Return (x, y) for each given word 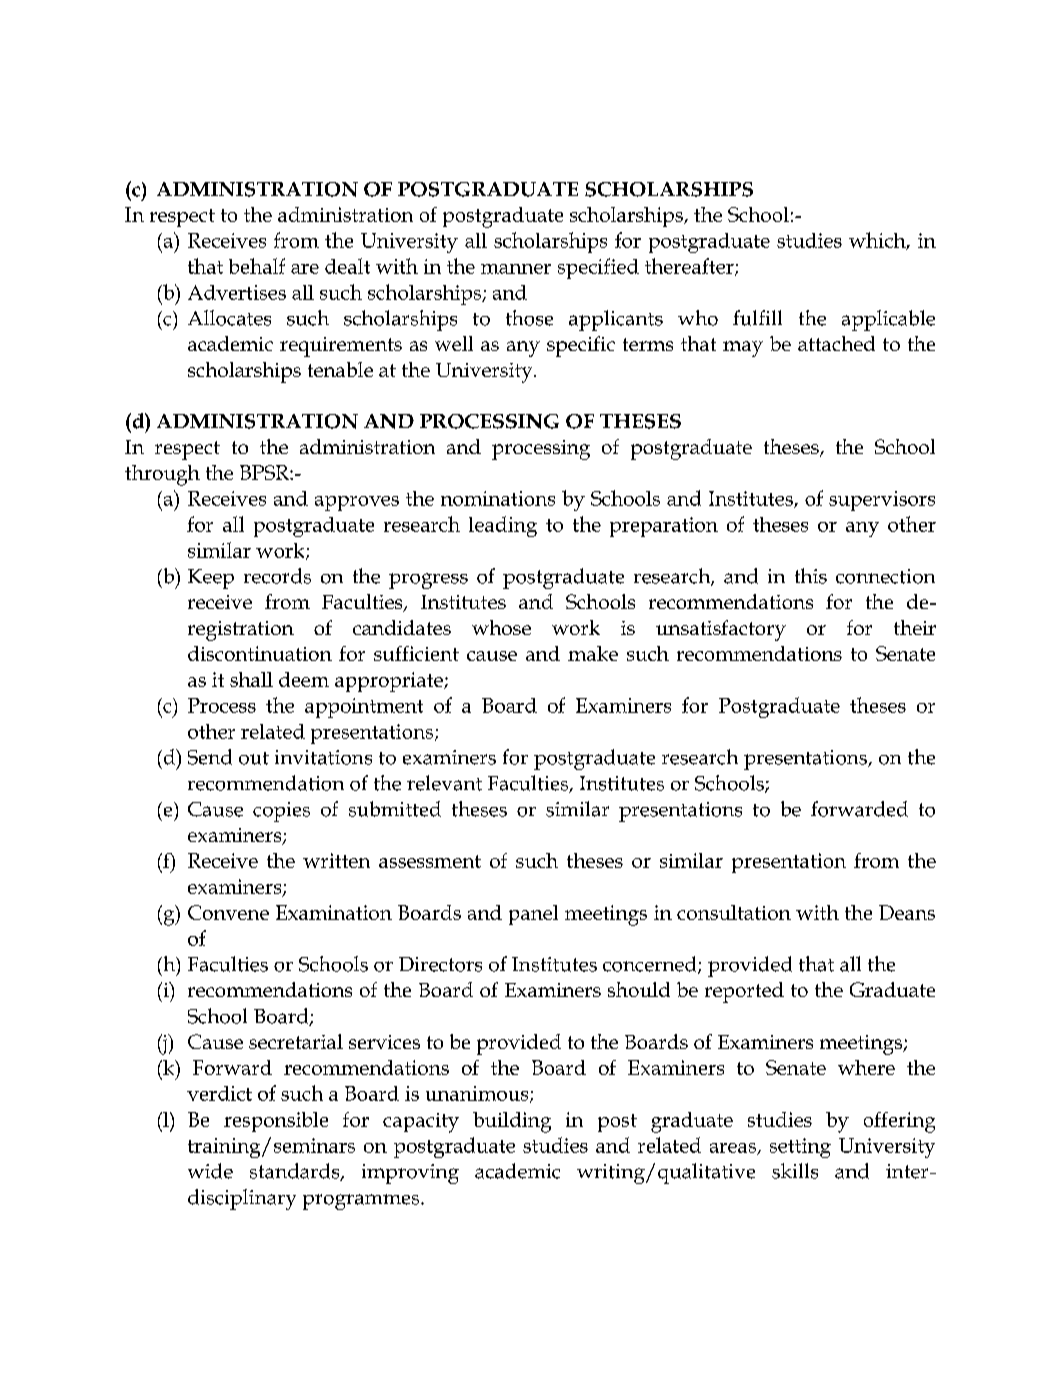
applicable (888, 320)
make (593, 653)
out (254, 758)
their (915, 627)
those (529, 318)
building (512, 1122)
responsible (276, 1122)
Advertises (237, 292)
